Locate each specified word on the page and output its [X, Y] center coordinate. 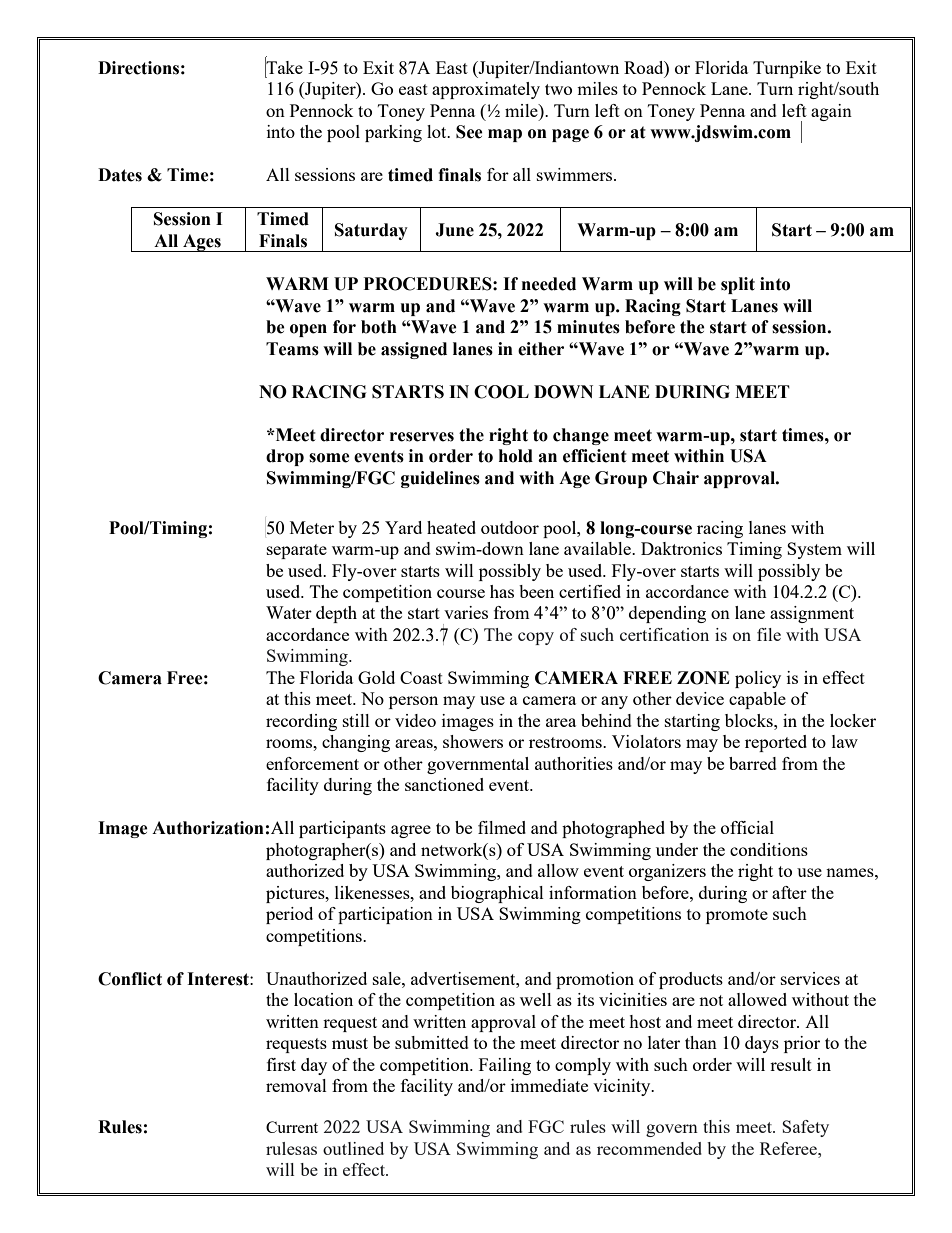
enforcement [312, 763]
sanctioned [444, 784]
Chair [676, 478]
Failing [505, 1066]
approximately [486, 90]
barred [753, 763]
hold [516, 456]
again [831, 112]
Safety [805, 1128]
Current [292, 1127]
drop [285, 457]
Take [284, 68]
